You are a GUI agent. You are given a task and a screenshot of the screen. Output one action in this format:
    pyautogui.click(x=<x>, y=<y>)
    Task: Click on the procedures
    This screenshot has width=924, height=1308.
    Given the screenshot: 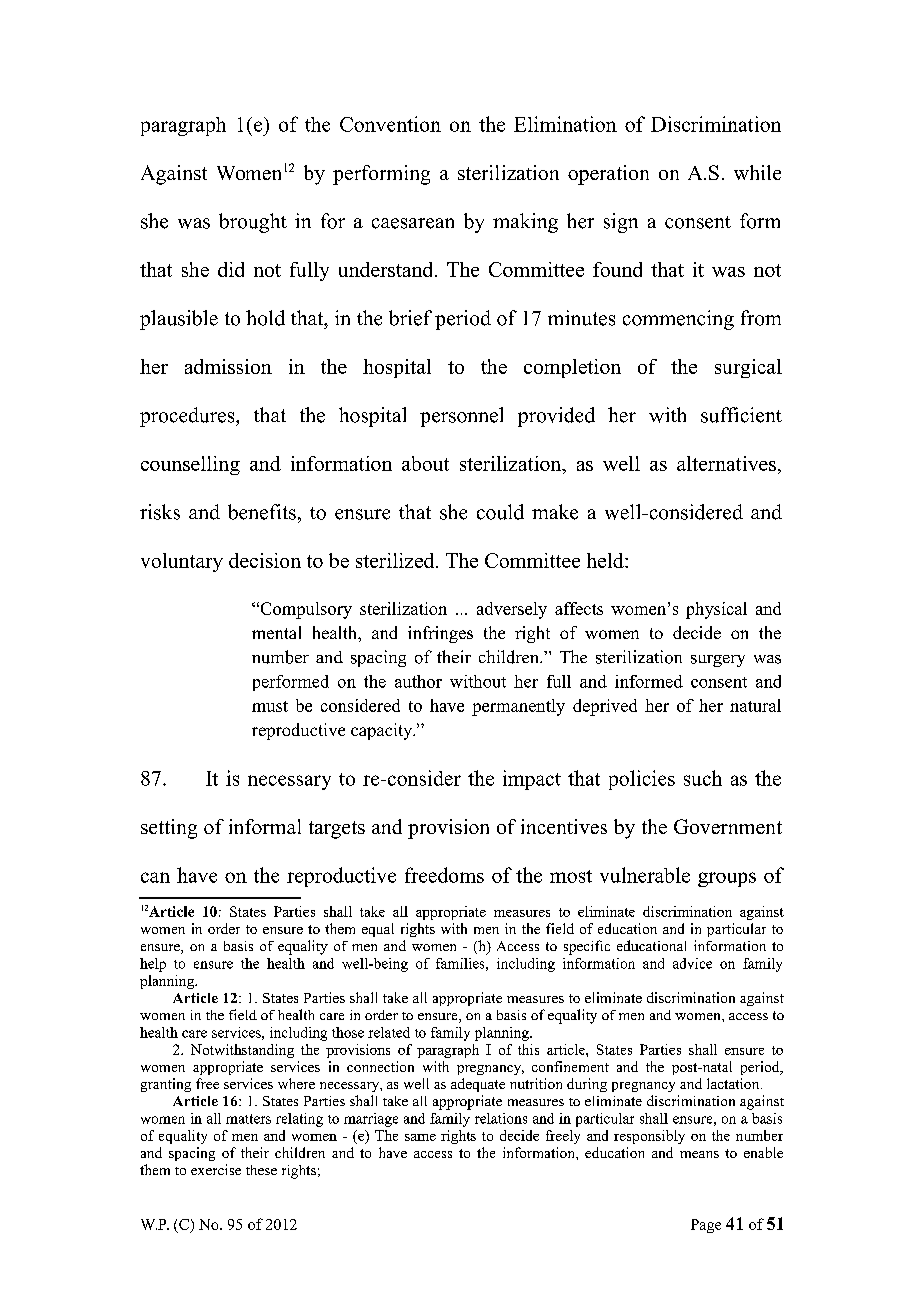 What is the action you would take?
    pyautogui.click(x=188, y=417)
